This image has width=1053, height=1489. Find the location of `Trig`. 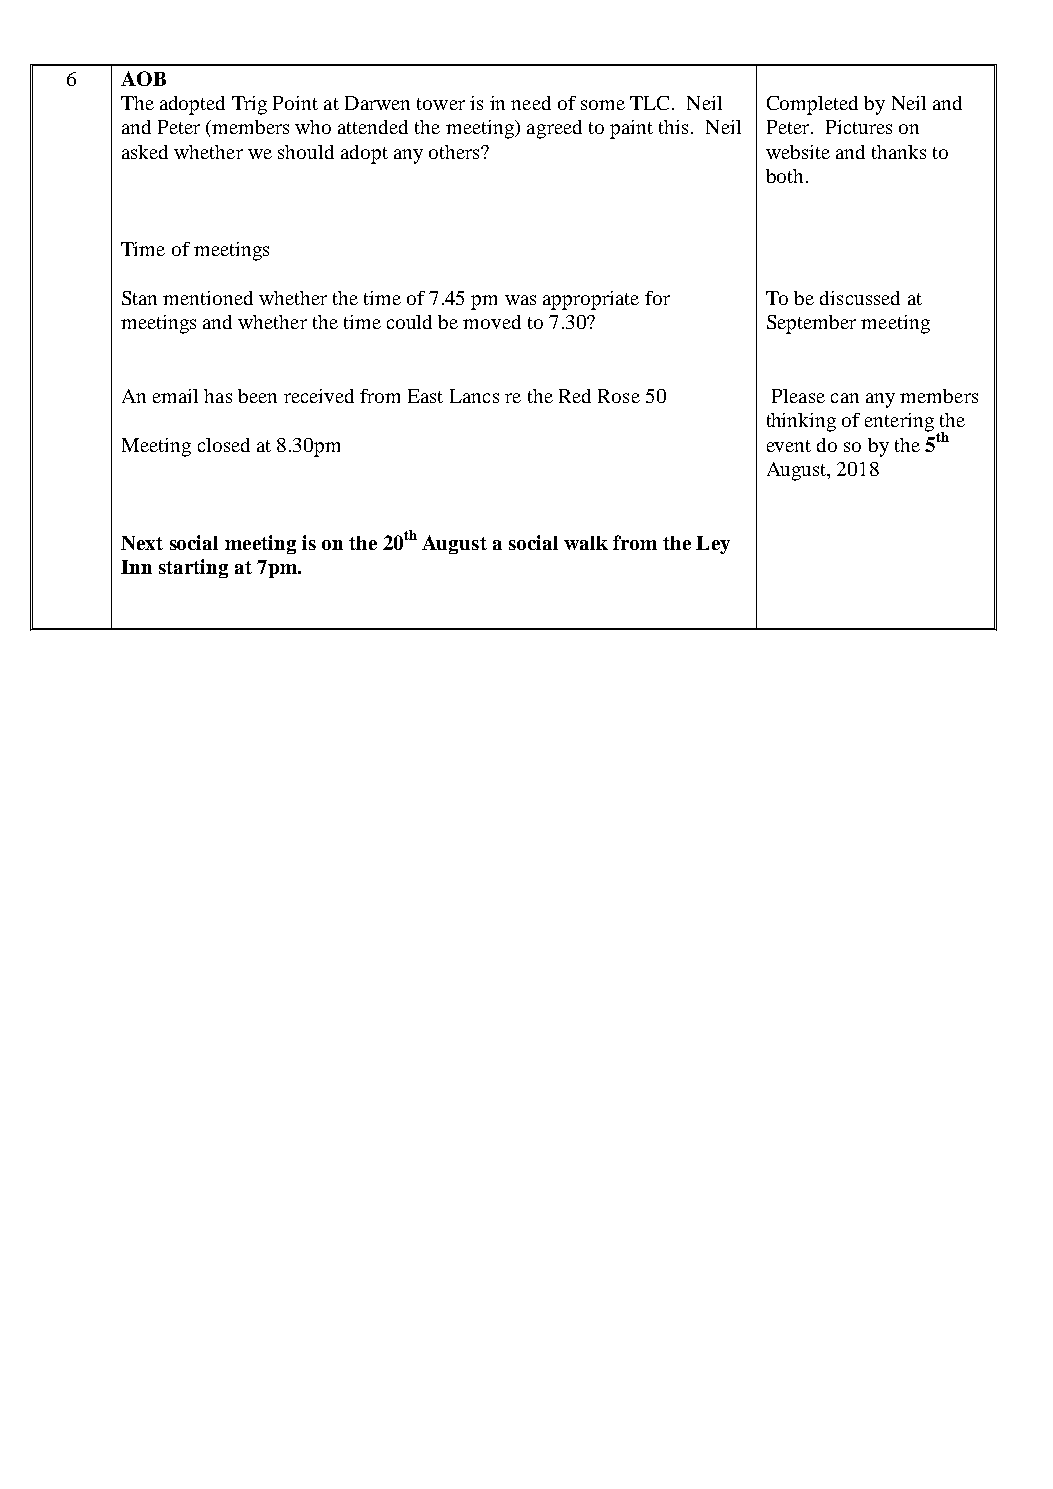

Trig is located at coordinates (249, 105).
